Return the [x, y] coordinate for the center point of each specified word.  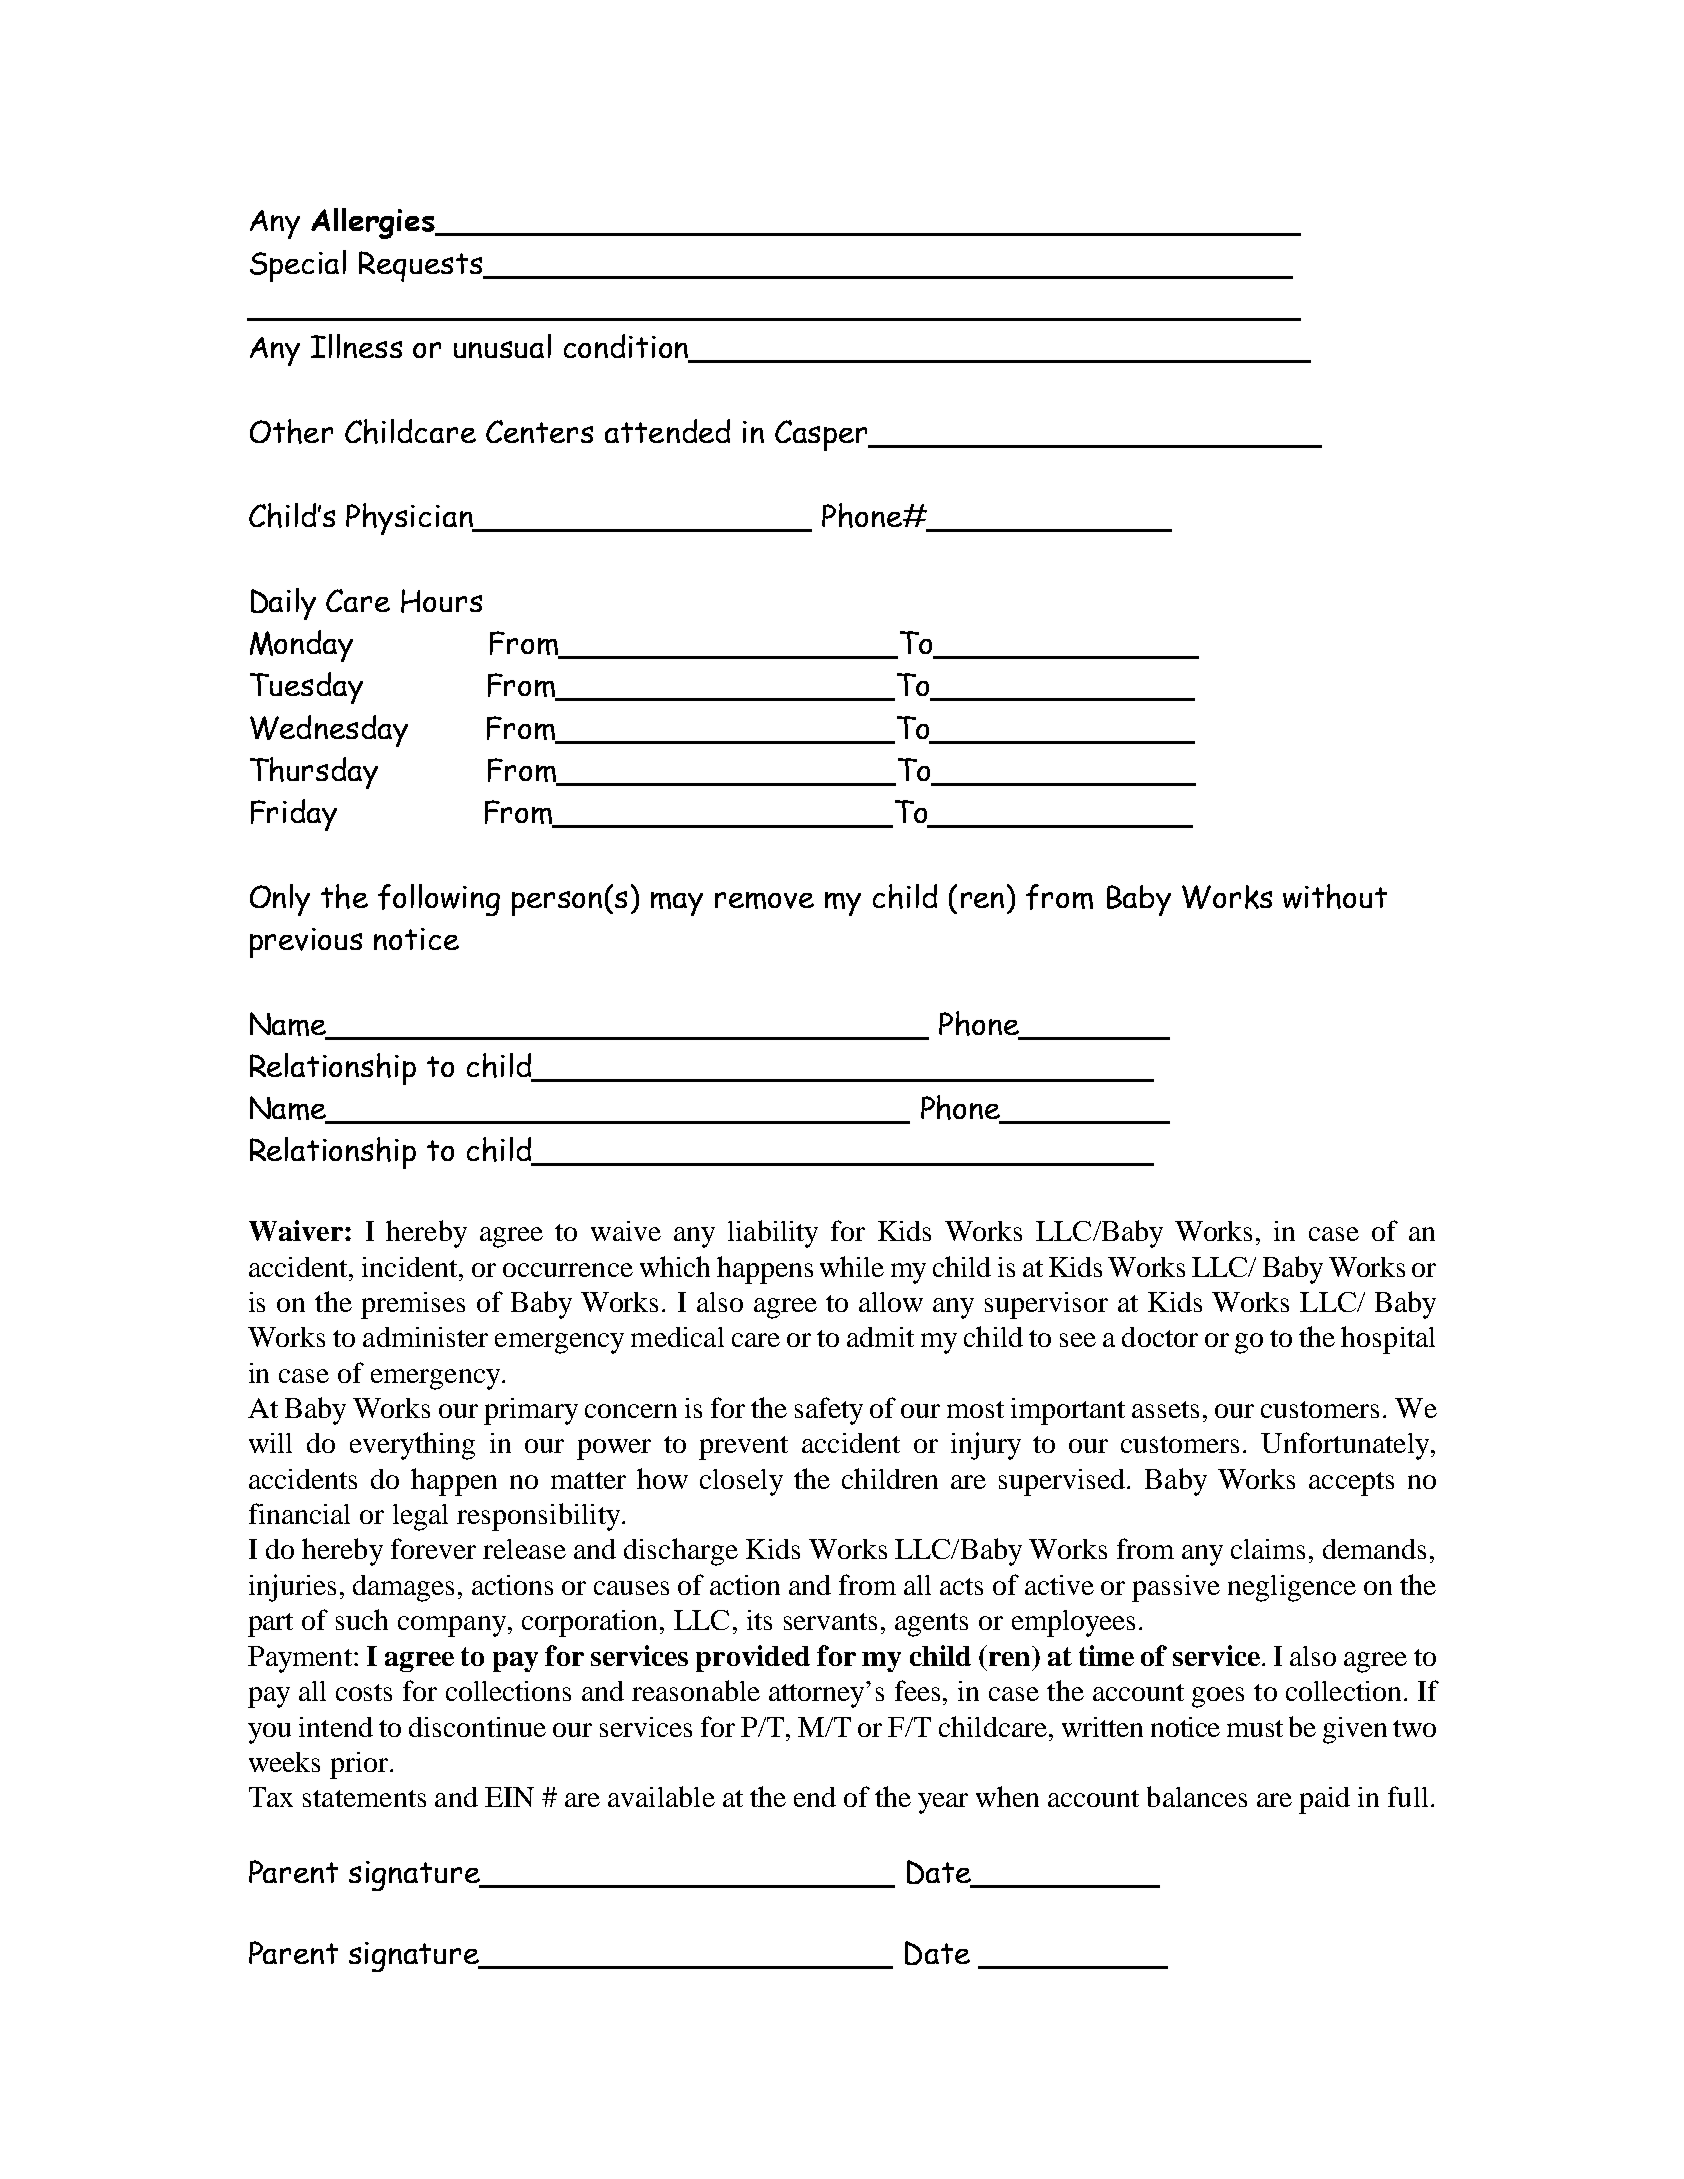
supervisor [1046, 1305]
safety [829, 1411]
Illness [356, 346]
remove [764, 900]
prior [359, 1765]
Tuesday [306, 688]
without [1335, 896]
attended [667, 431]
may [677, 904]
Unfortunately [1346, 1446]
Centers [539, 431]
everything [412, 1446]
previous [306, 943]
